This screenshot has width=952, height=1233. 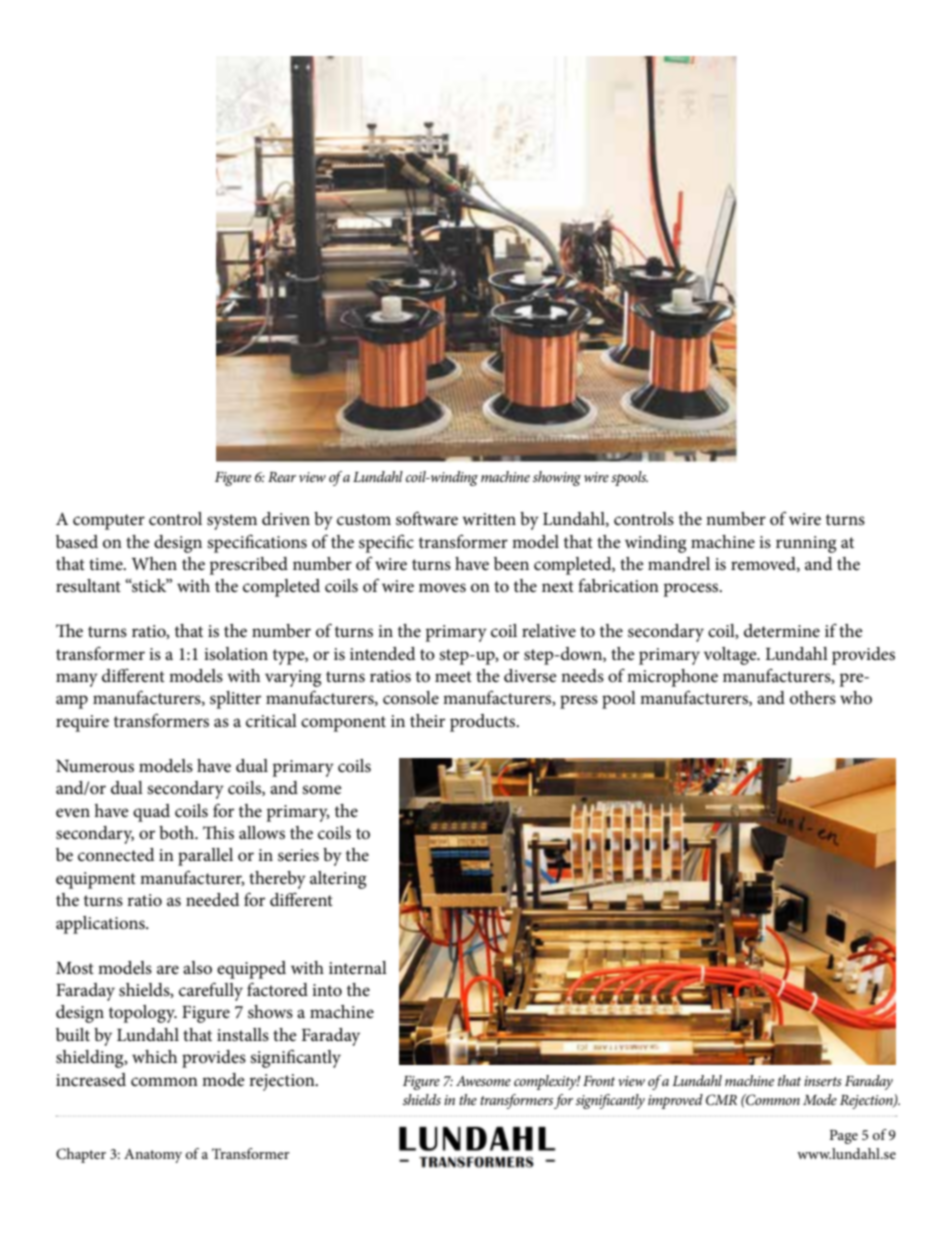 I want to click on applications, so click(x=101, y=925).
